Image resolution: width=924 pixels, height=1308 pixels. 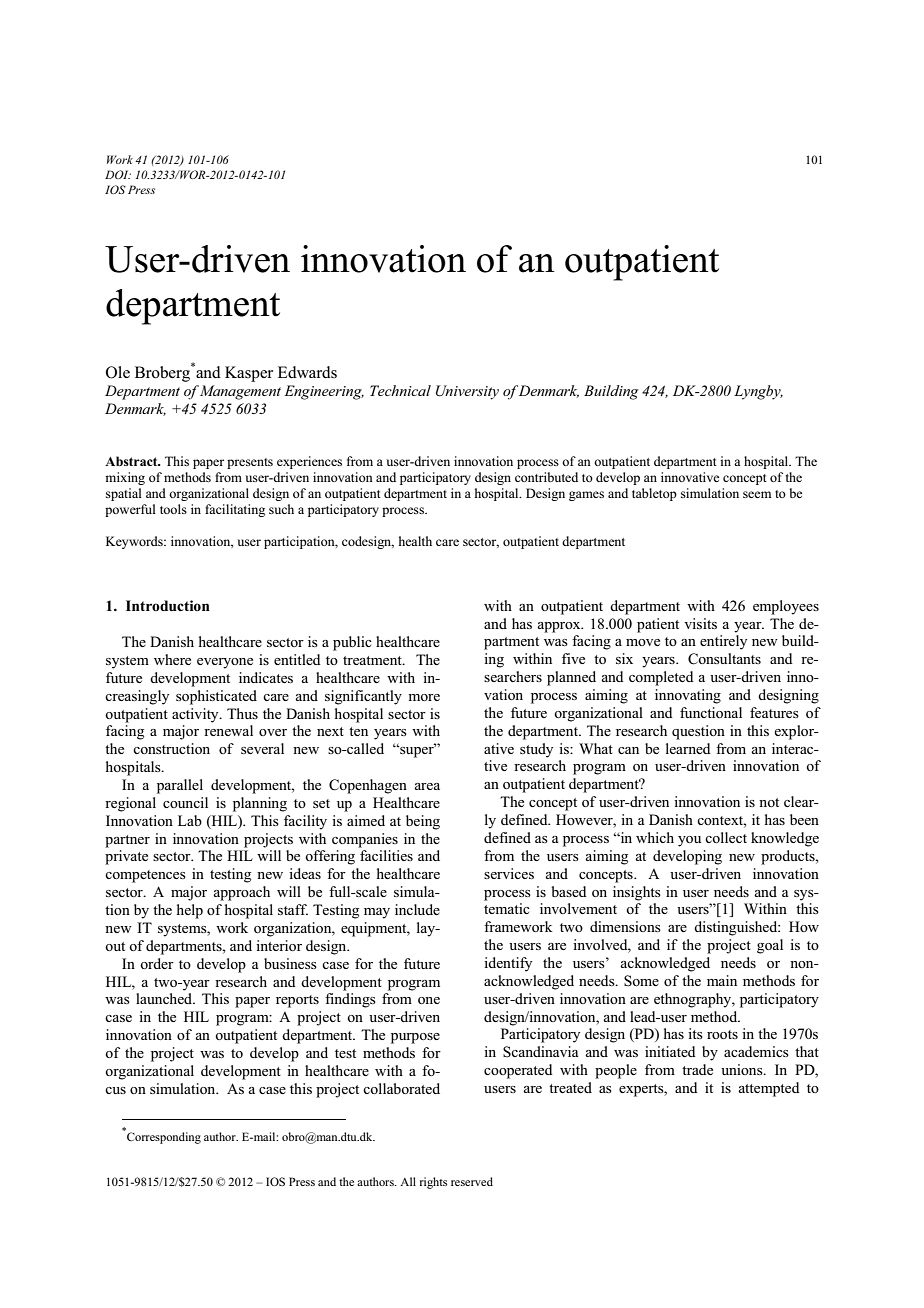 What do you see at coordinates (700, 623) in the screenshot?
I see `visits` at bounding box center [700, 623].
